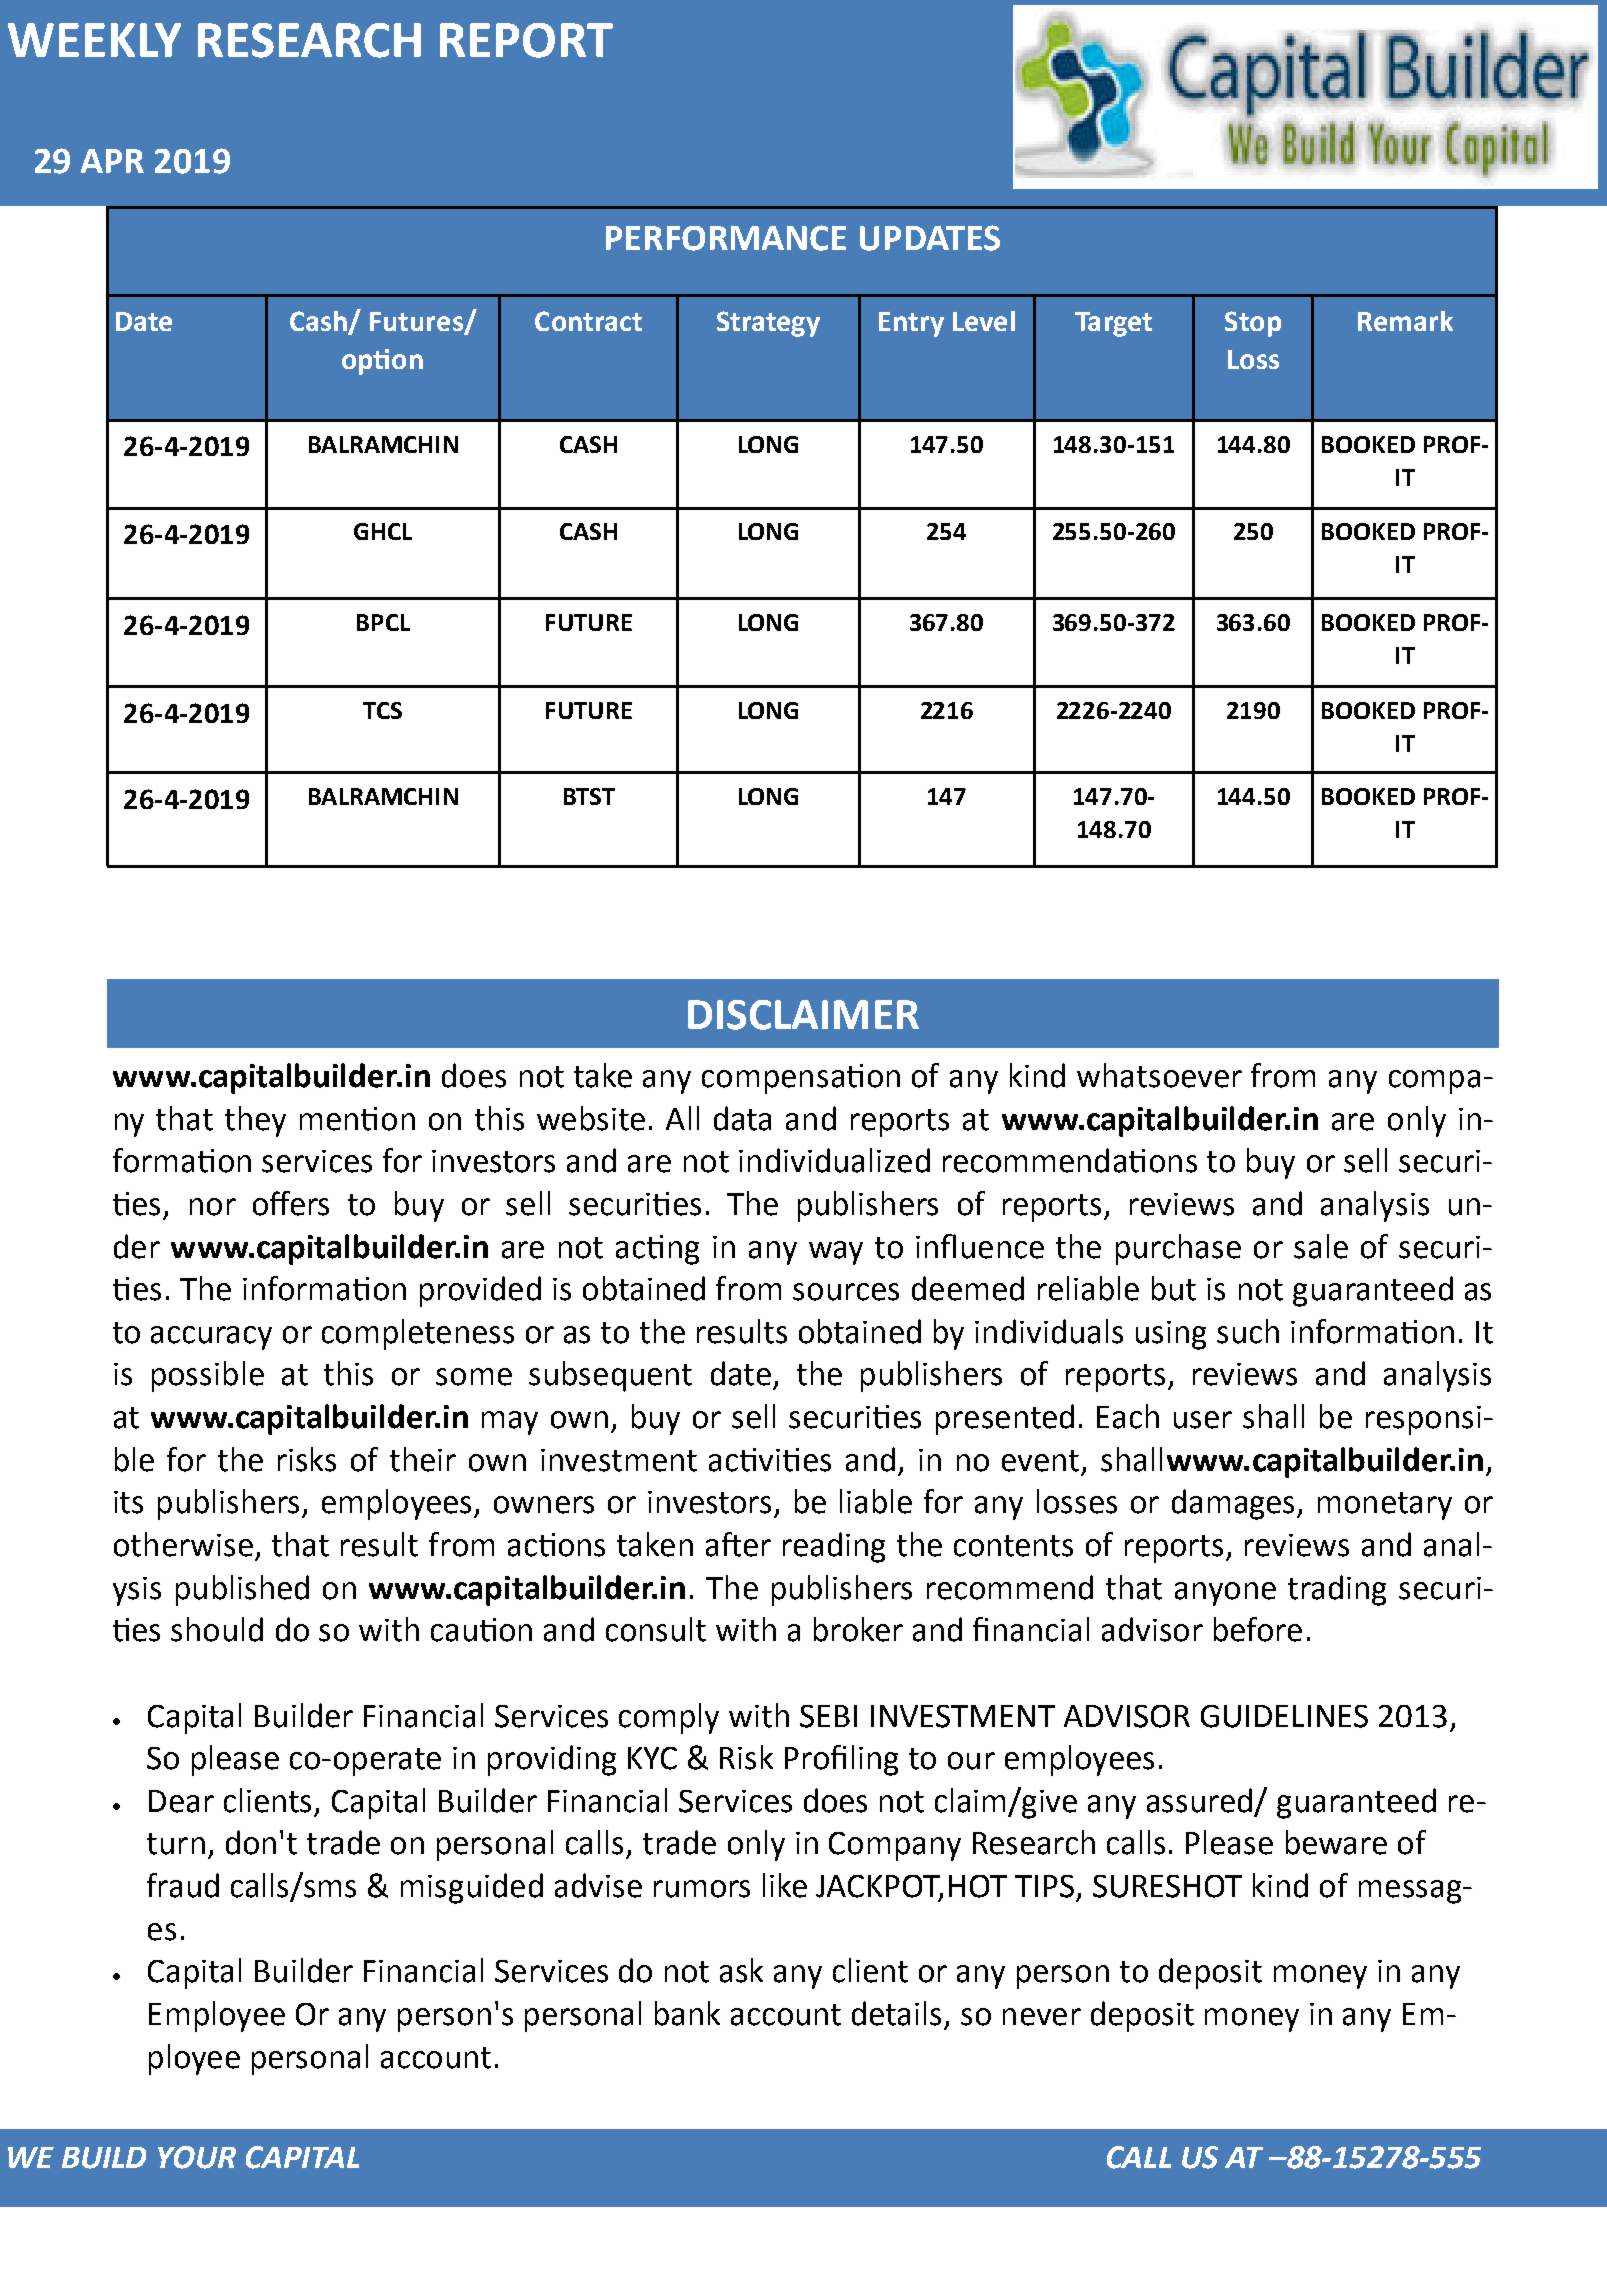  Describe the element at coordinates (726, 238) in the screenshot. I see `PERFORMANCE` at that location.
